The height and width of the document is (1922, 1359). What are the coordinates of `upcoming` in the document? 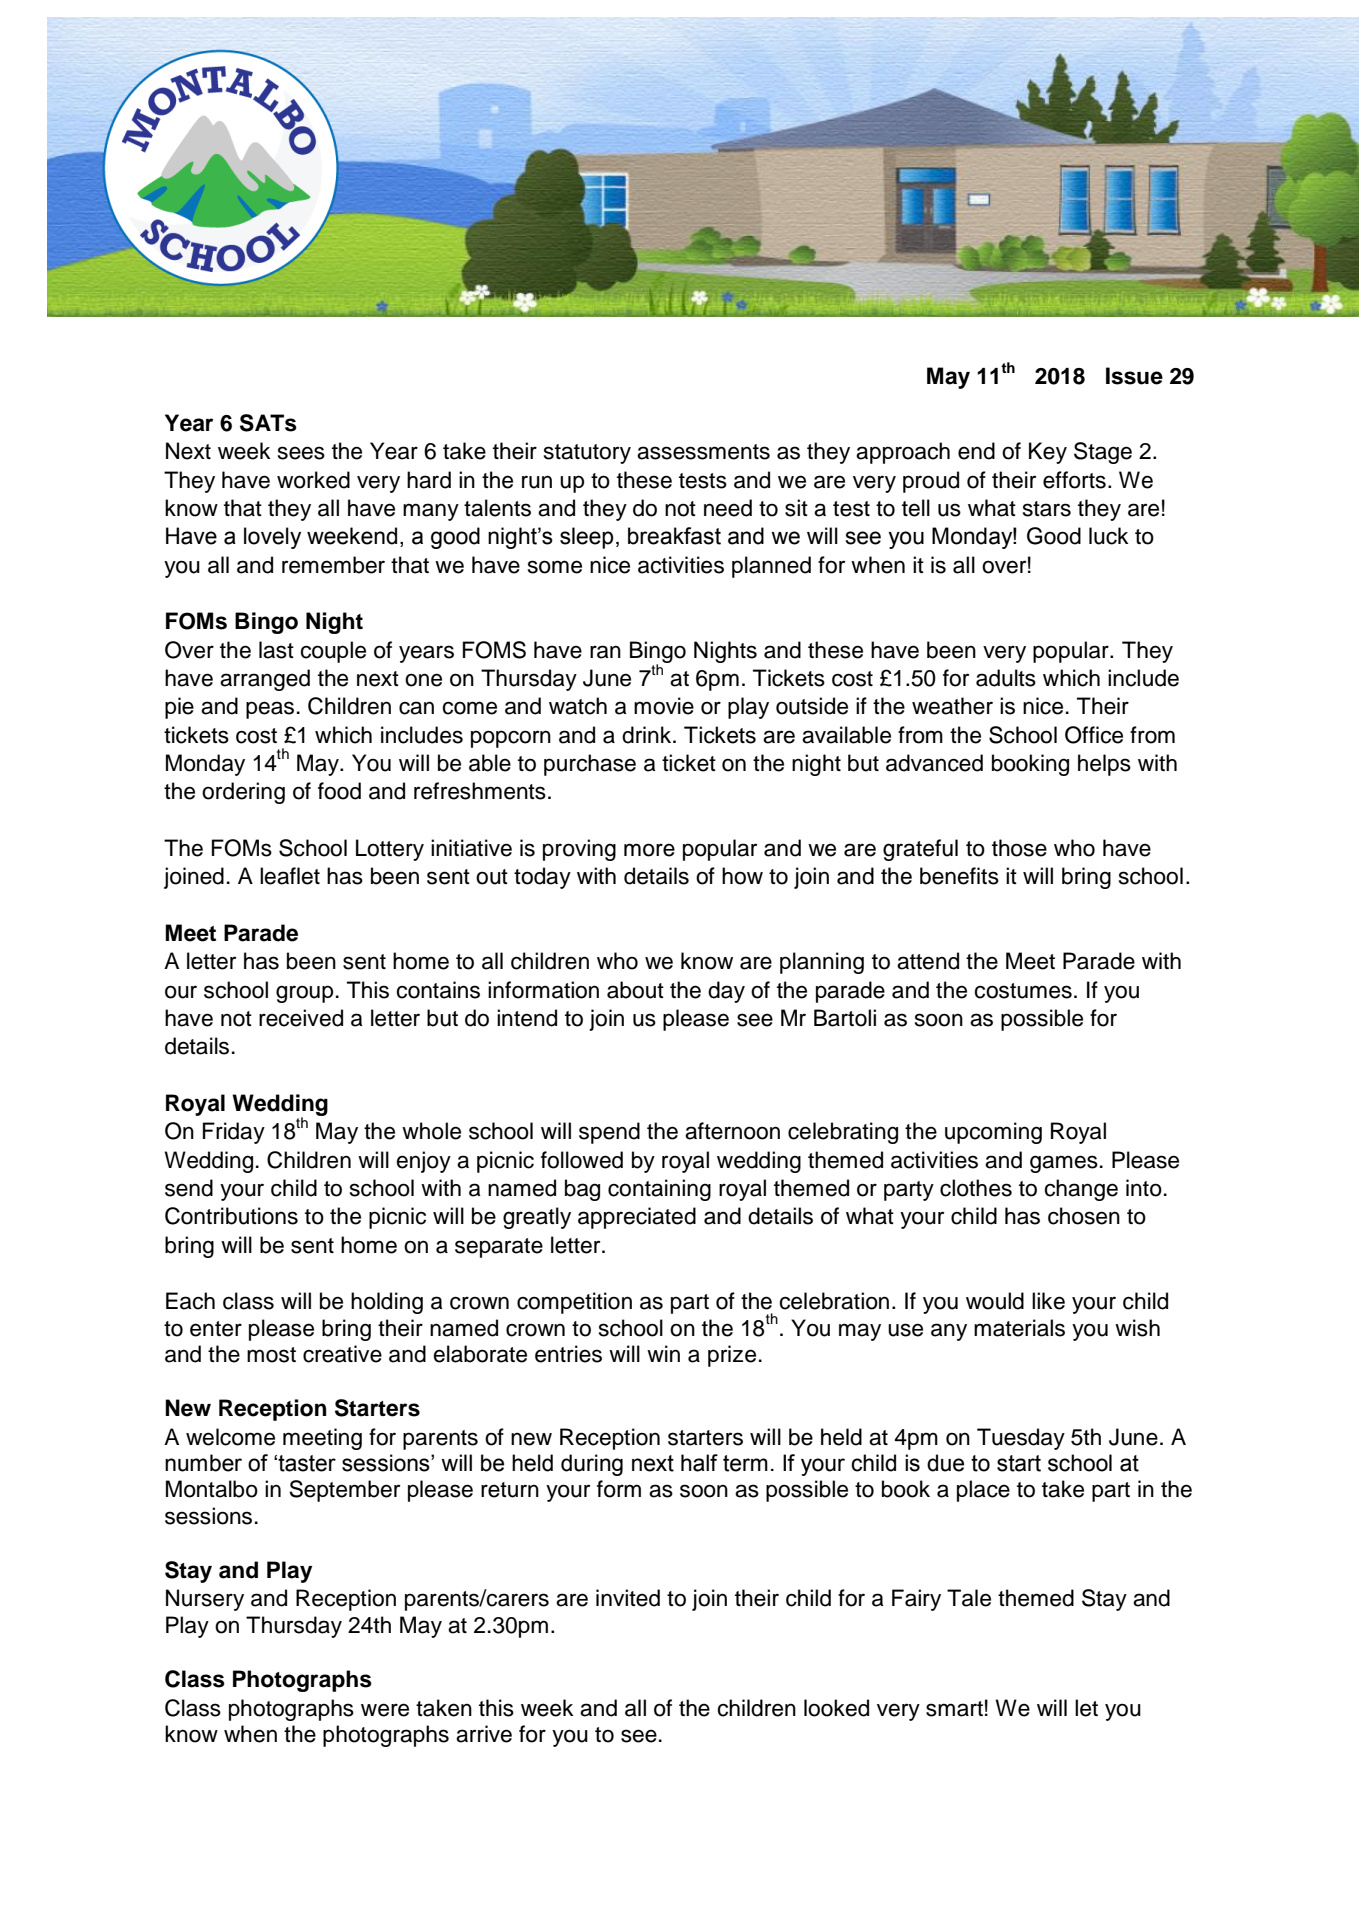 It's located at (993, 1133).
